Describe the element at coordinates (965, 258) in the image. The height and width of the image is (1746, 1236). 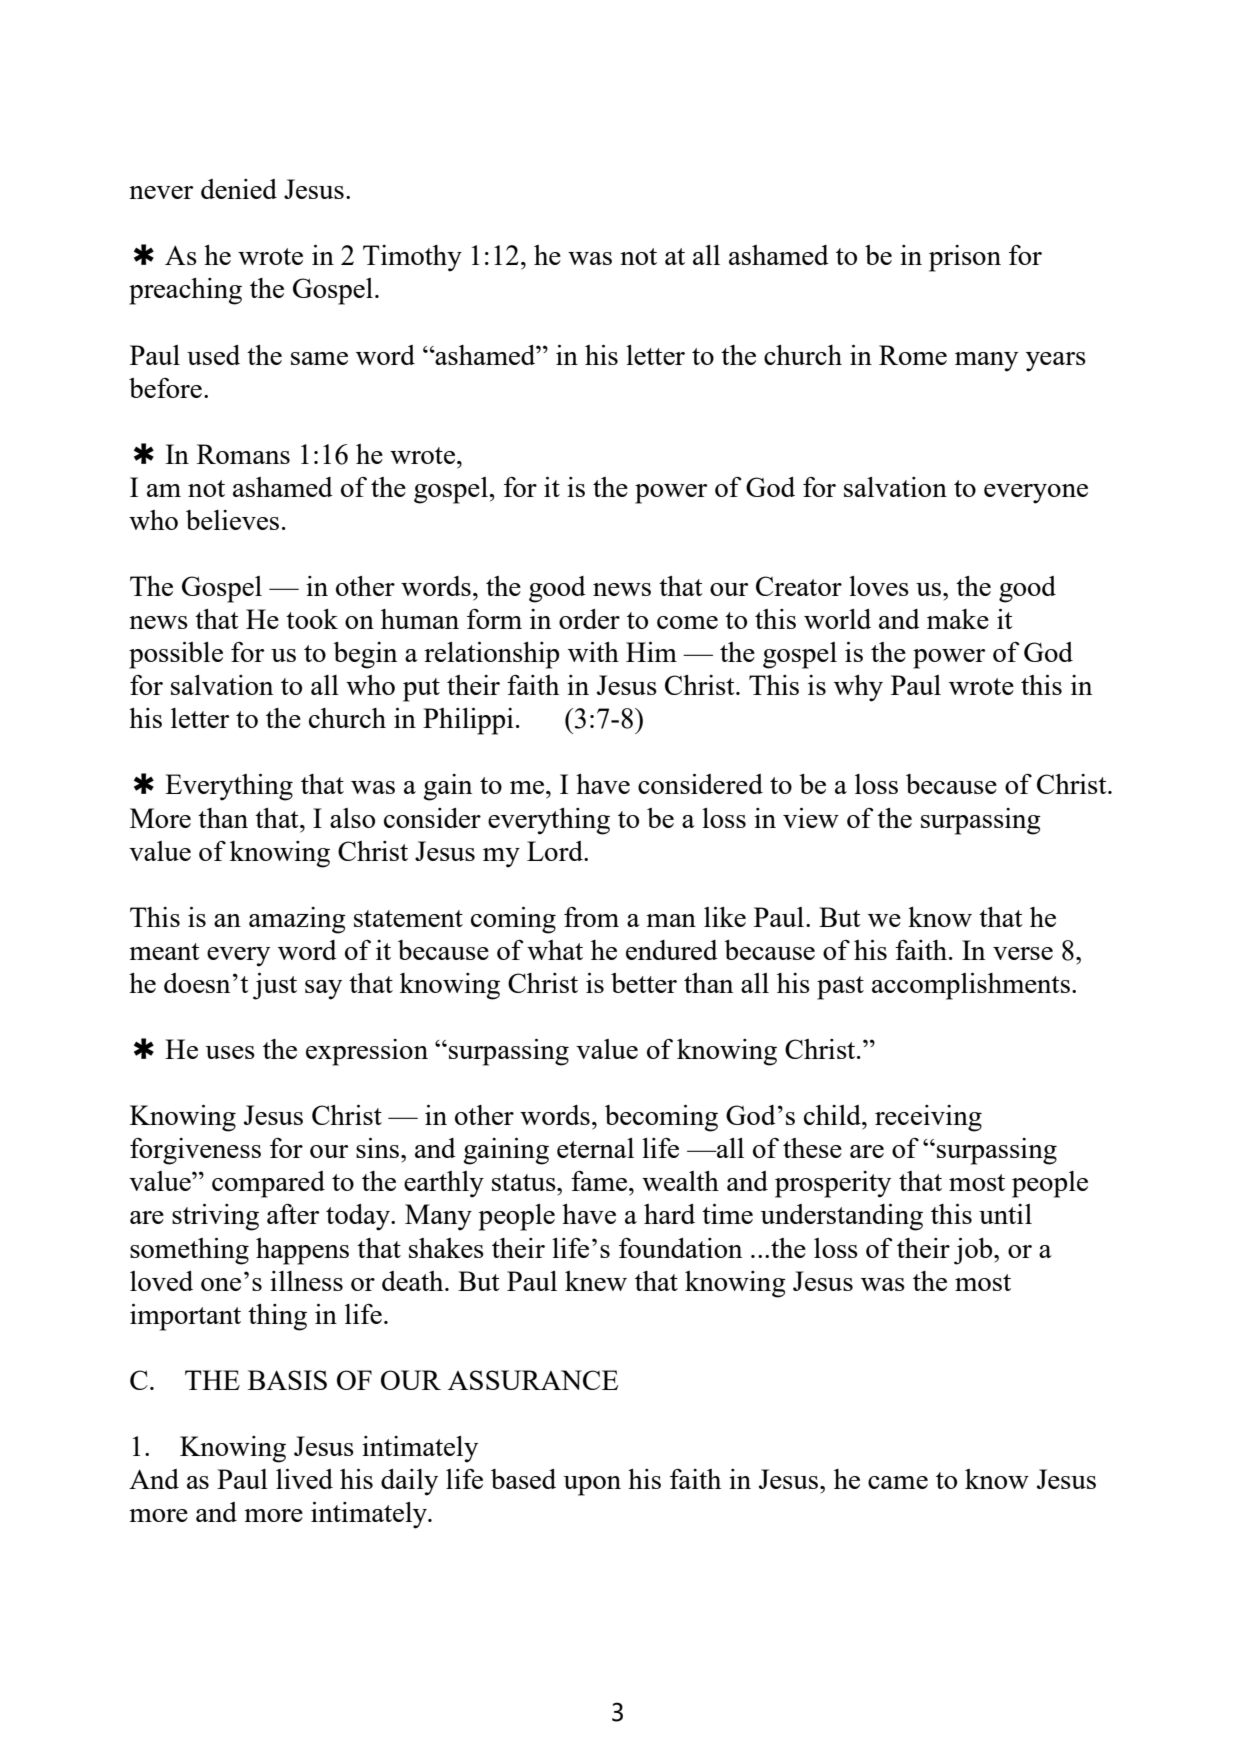
I see `prison` at that location.
